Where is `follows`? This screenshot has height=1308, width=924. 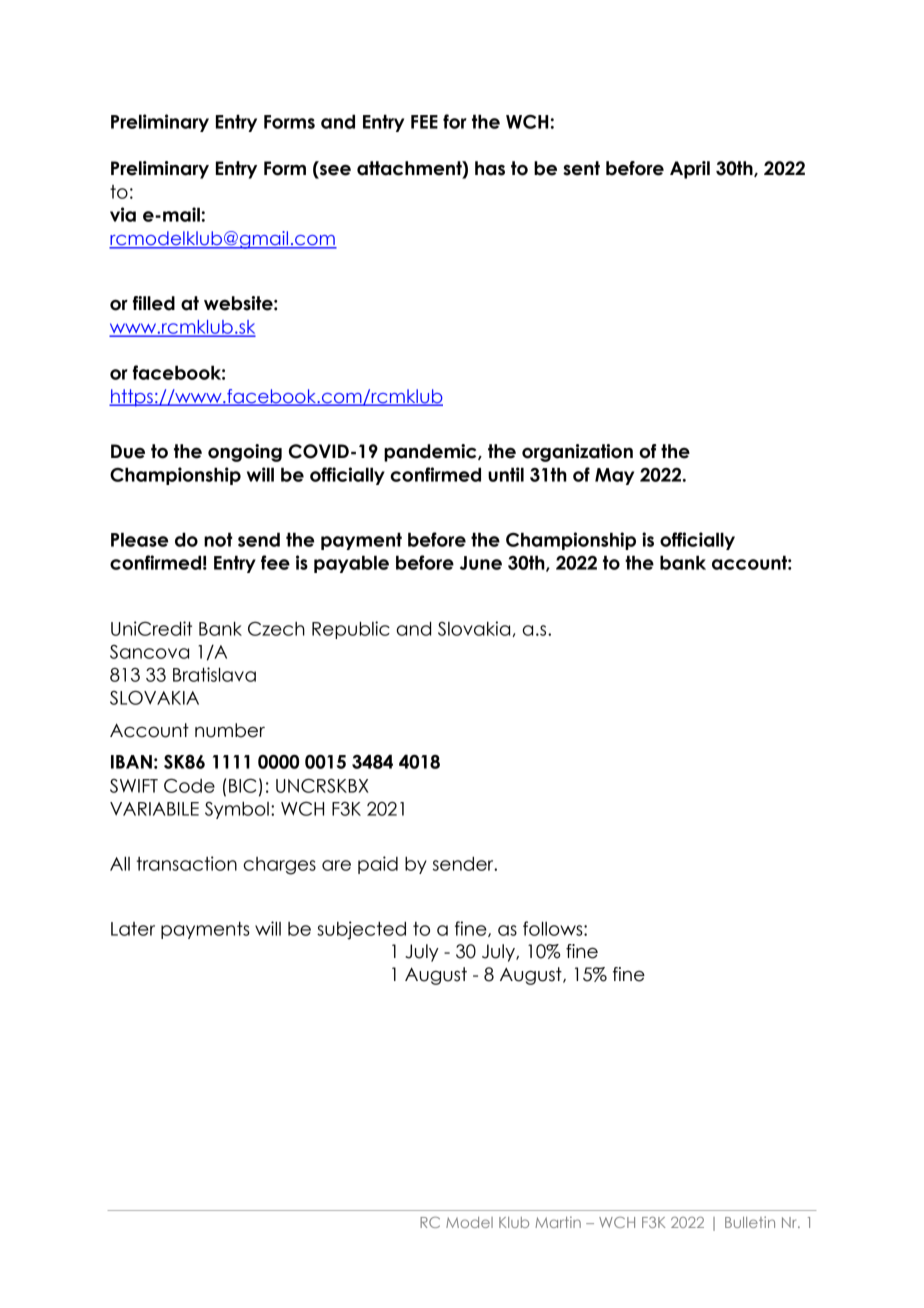 follows is located at coordinates (554, 928).
